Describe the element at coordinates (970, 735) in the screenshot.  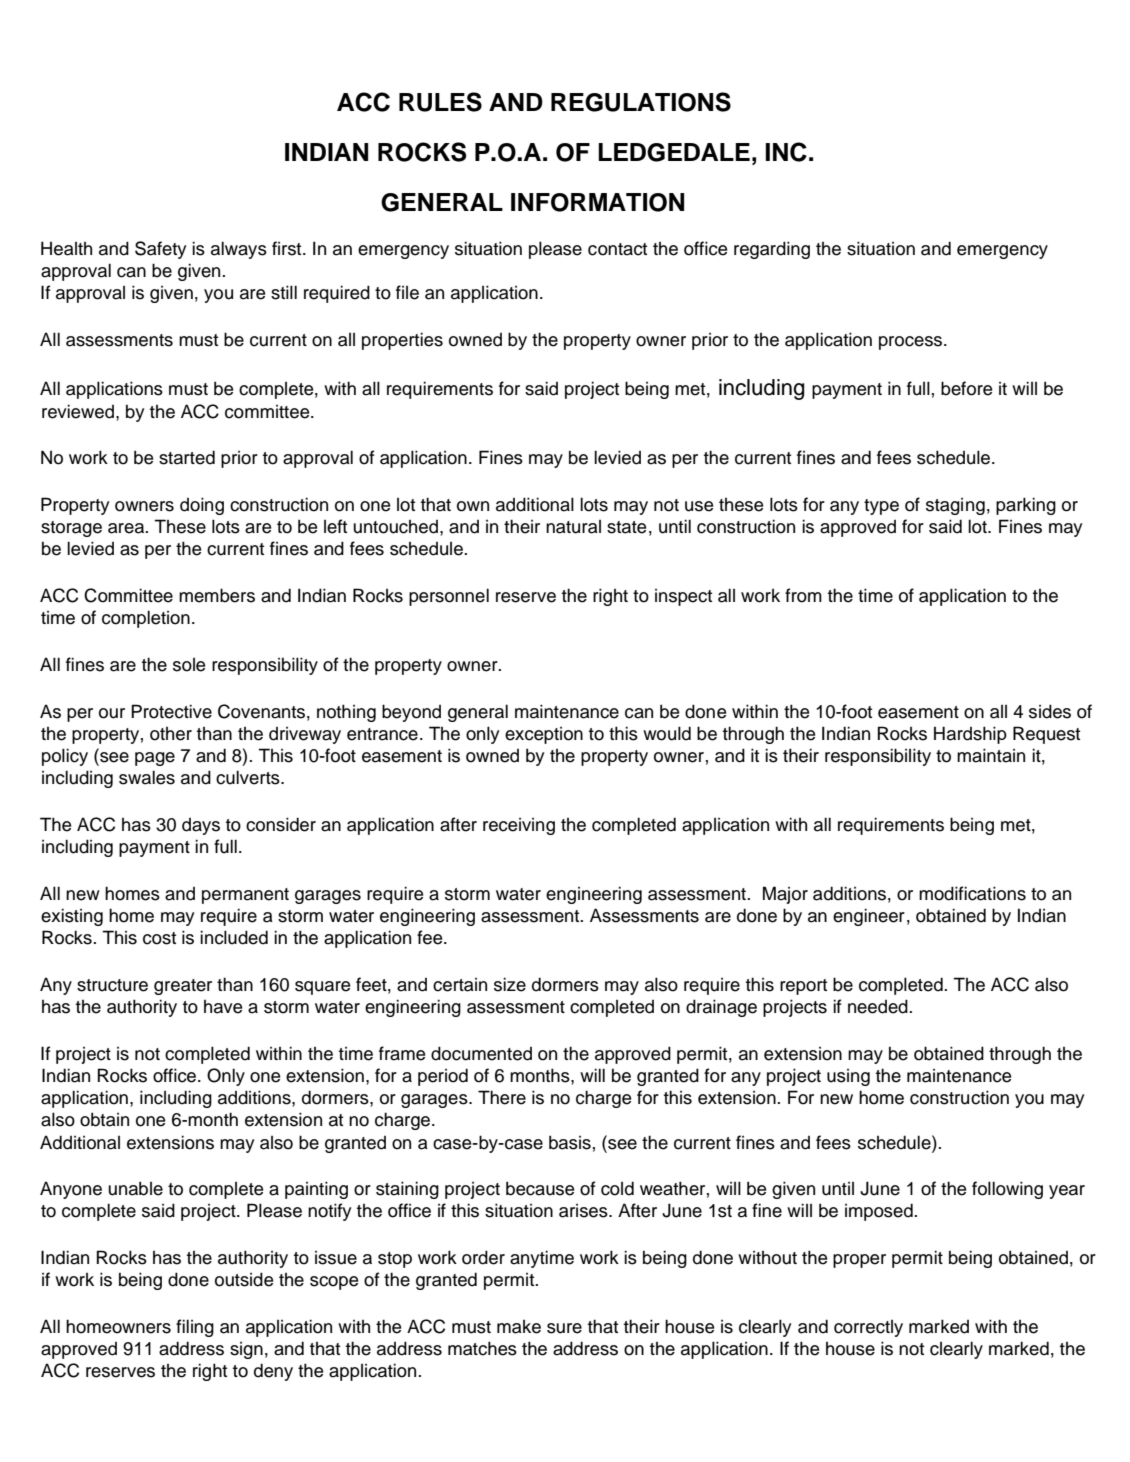
I see `Hardship` at that location.
